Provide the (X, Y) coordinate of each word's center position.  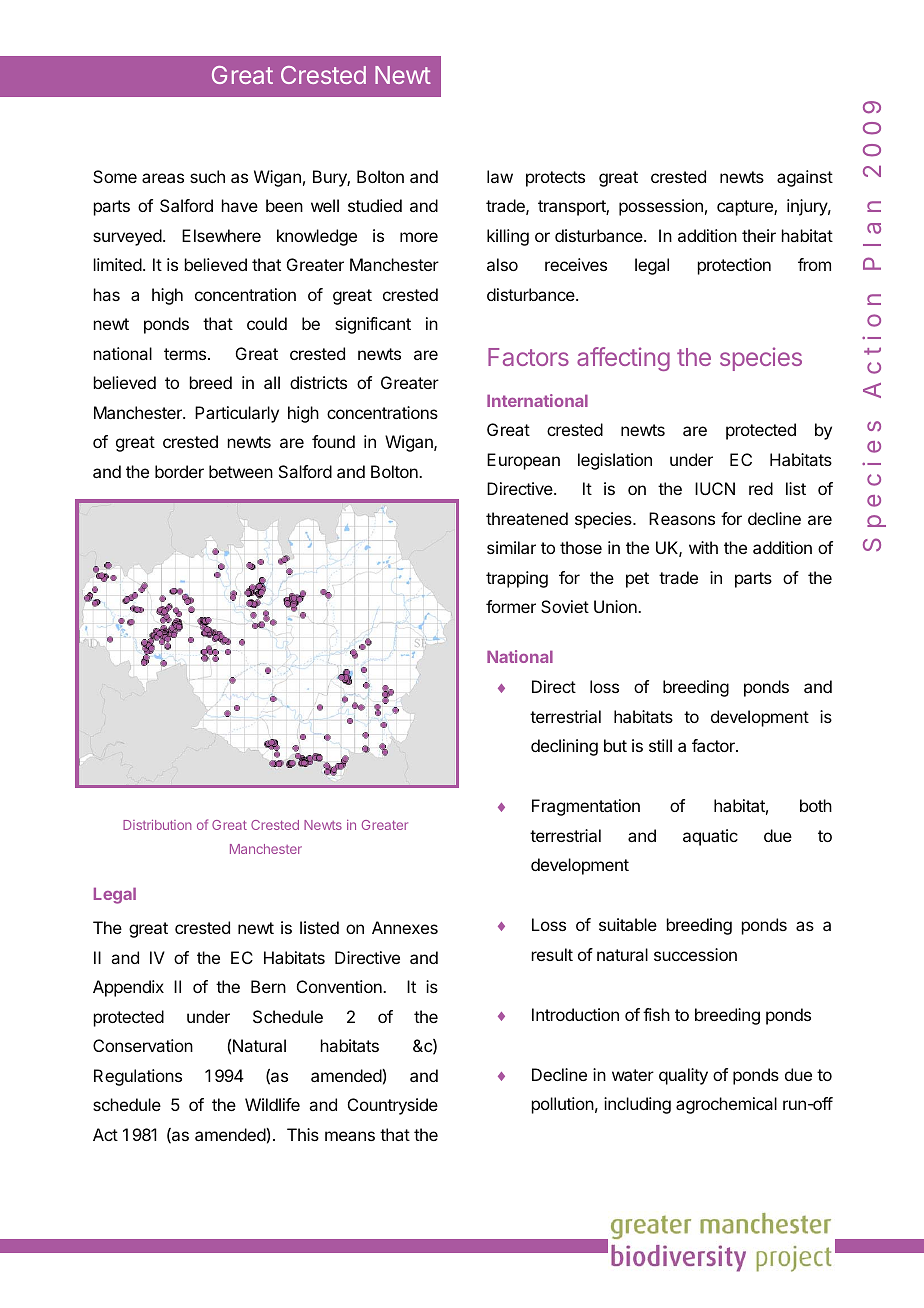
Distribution (157, 825)
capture (746, 208)
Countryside (393, 1106)
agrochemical (726, 1105)
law (500, 176)
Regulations (138, 1077)
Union (616, 606)
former (511, 606)
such (207, 176)
